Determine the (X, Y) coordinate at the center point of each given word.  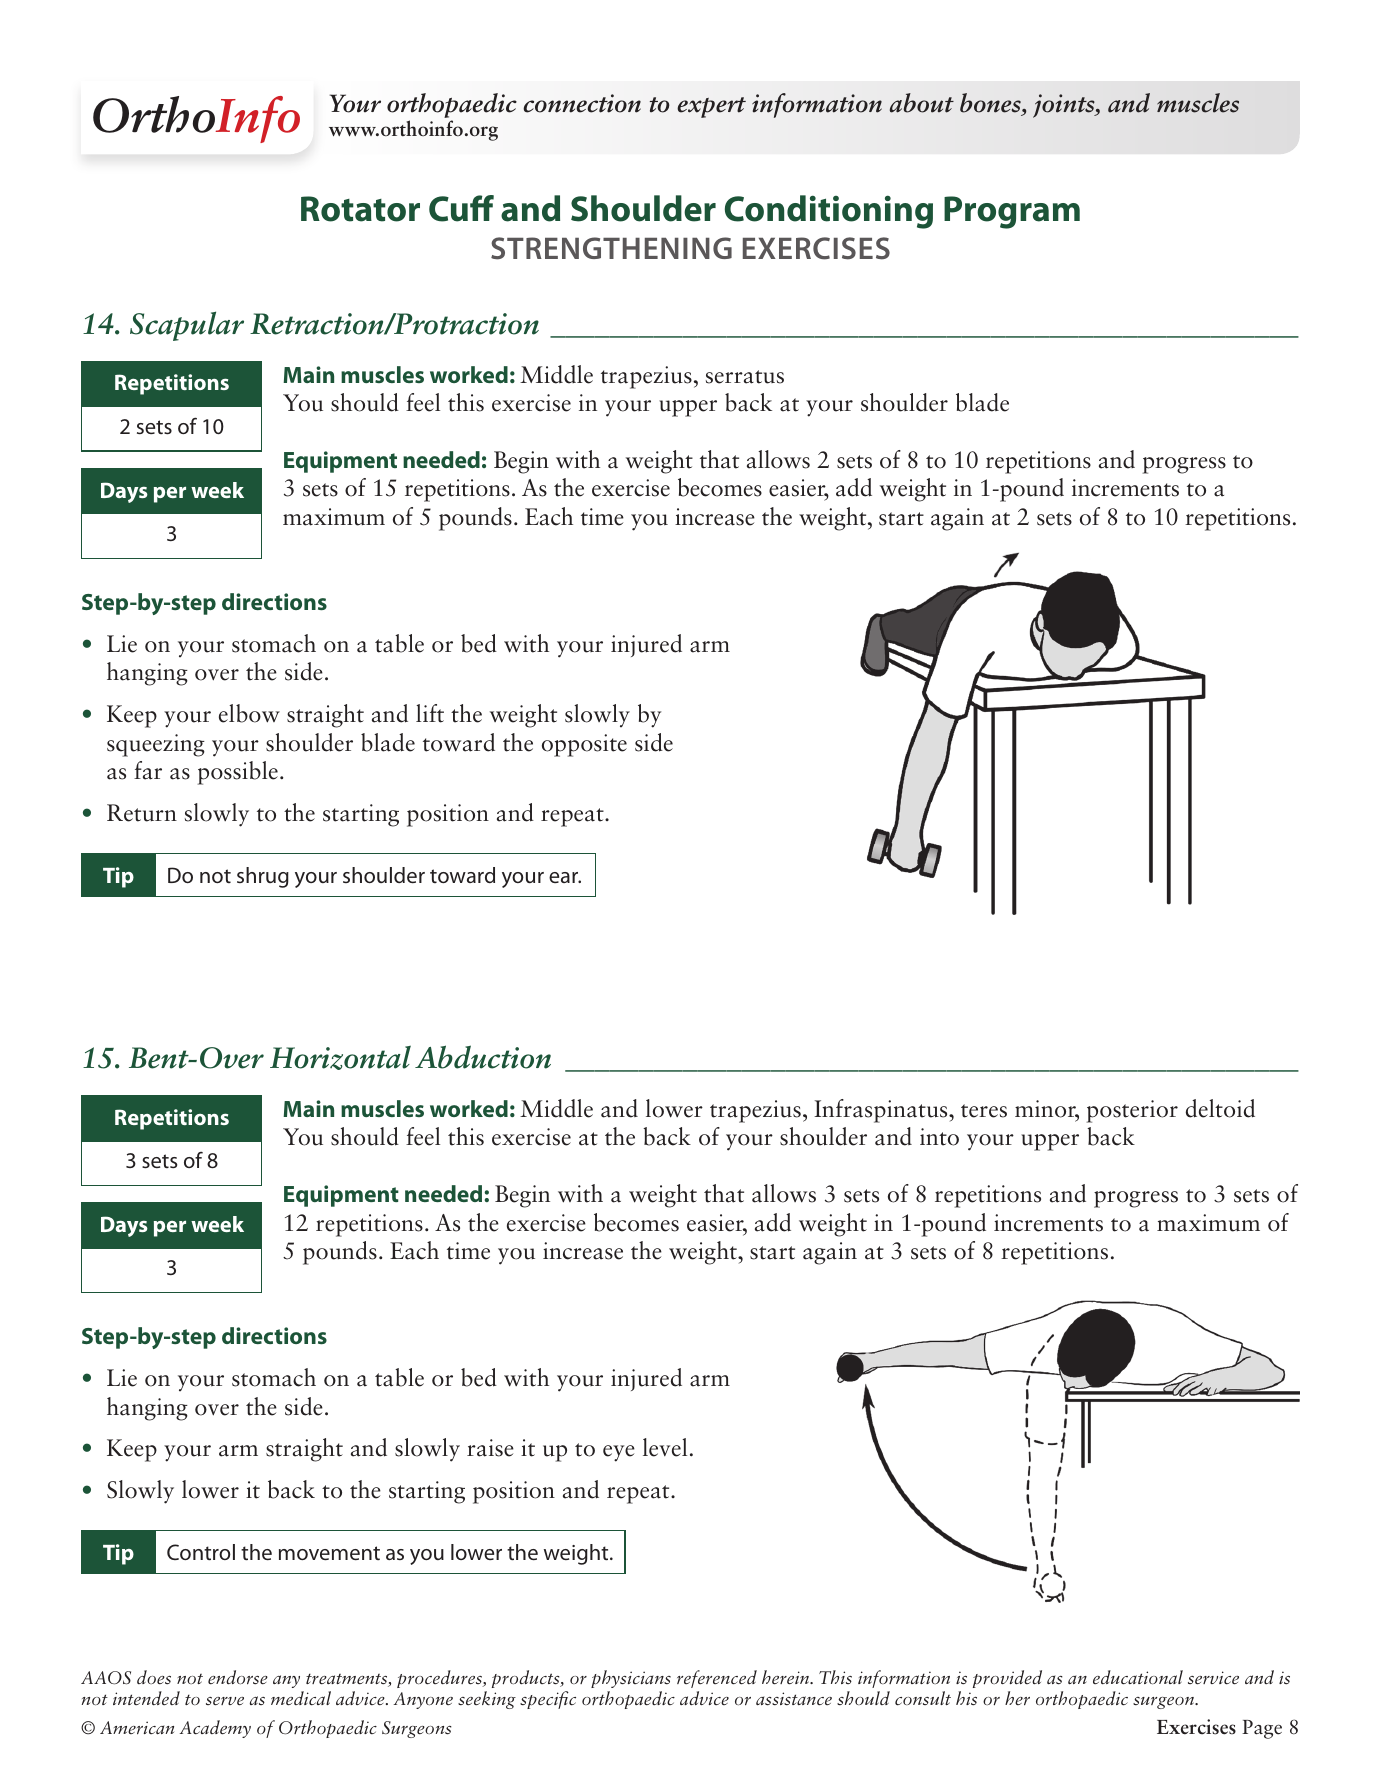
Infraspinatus (882, 1111)
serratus (745, 377)
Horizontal (340, 1057)
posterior (1132, 1111)
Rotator (360, 209)
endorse (238, 1677)
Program (1012, 212)
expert (711, 107)
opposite (584, 745)
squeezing (156, 745)
